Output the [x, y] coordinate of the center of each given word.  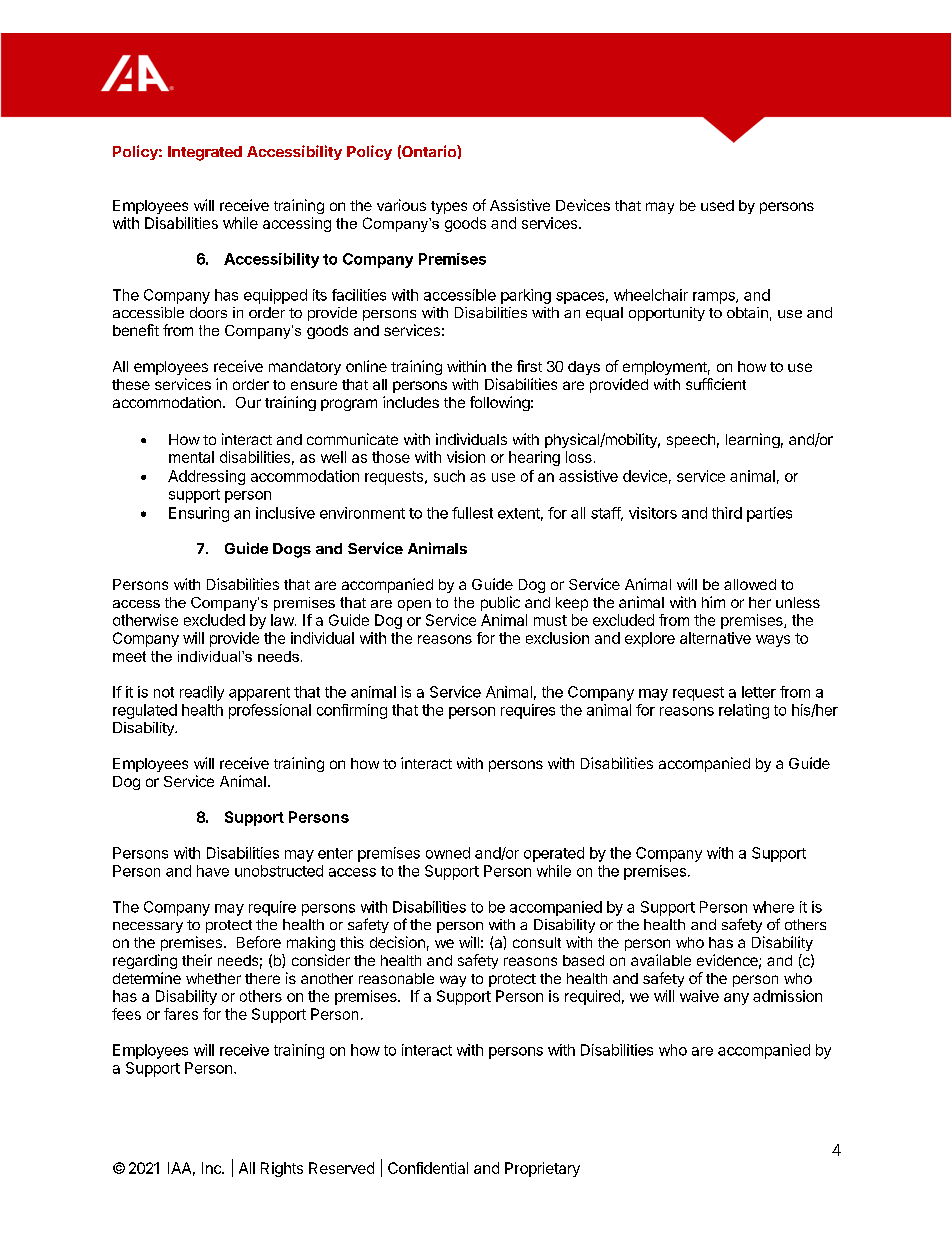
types [449, 207]
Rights [282, 1169]
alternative [715, 638]
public [500, 603]
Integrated [205, 153]
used [717, 205]
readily [202, 693]
